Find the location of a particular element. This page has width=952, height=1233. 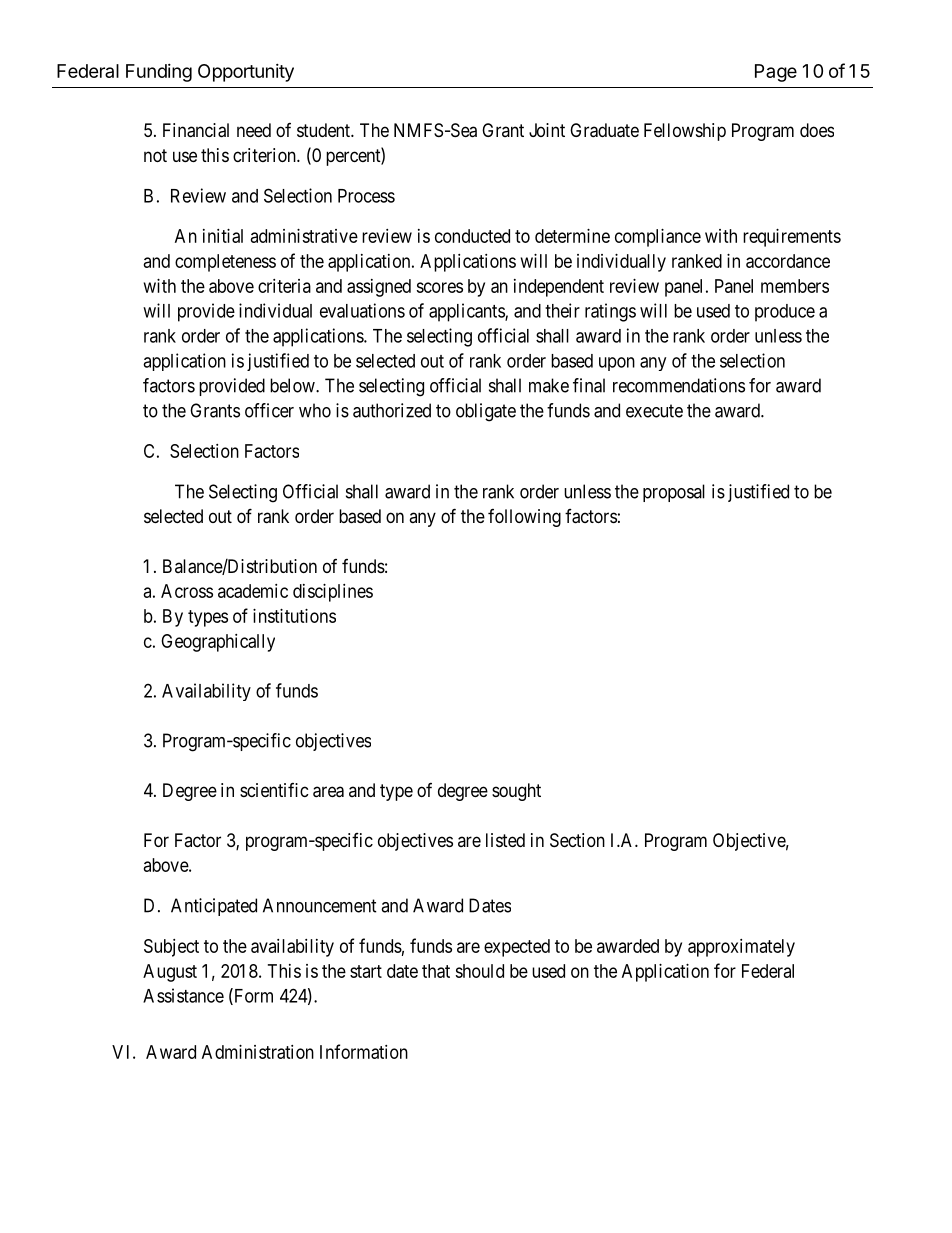

should is located at coordinates (479, 971).
